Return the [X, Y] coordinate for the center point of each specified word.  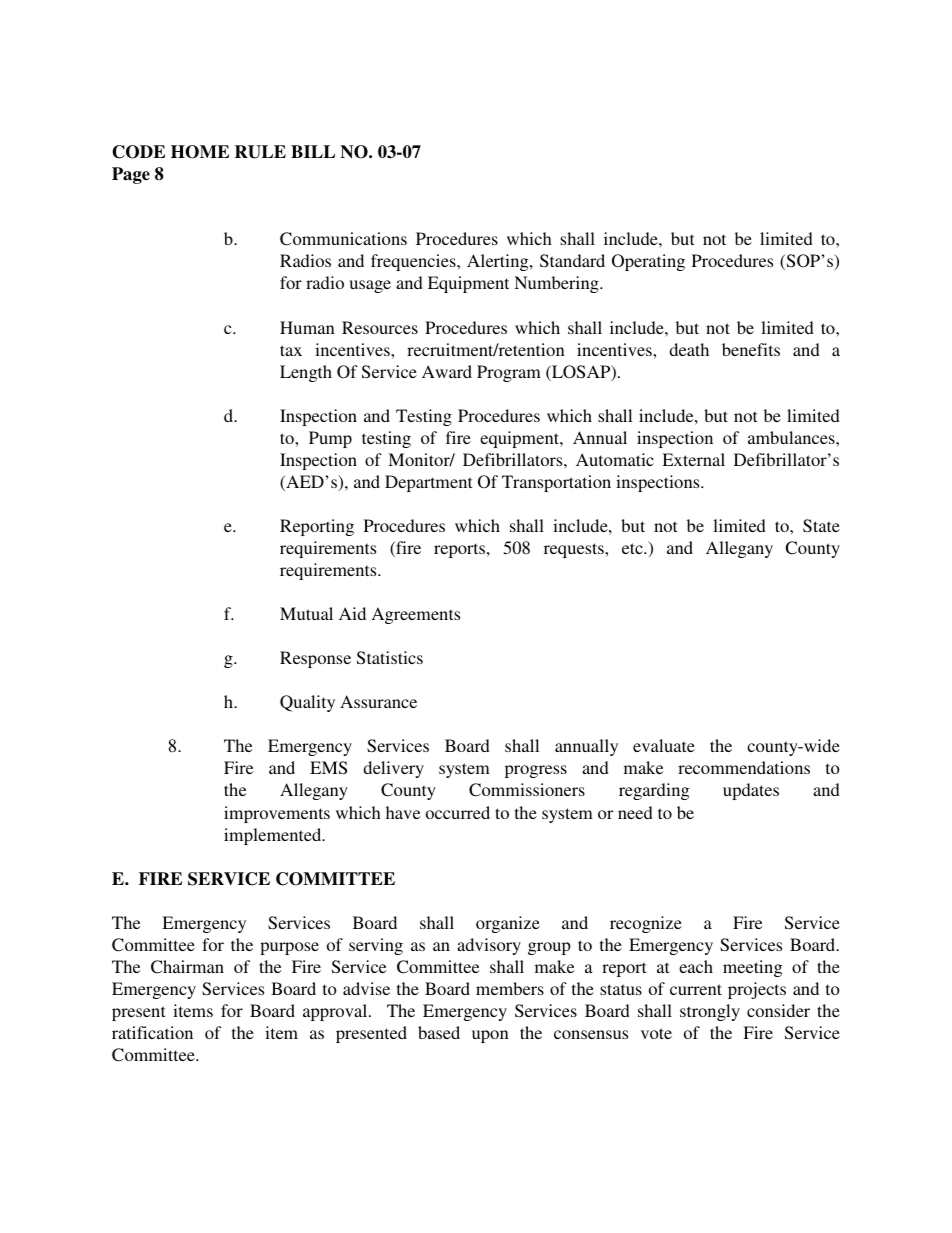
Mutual [306, 613]
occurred [458, 812]
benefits [751, 349]
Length [306, 373]
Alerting [499, 262]
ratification [152, 1032]
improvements [277, 814]
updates [751, 791]
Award [447, 371]
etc [633, 548]
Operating [648, 262]
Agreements [416, 615]
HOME [200, 152]
